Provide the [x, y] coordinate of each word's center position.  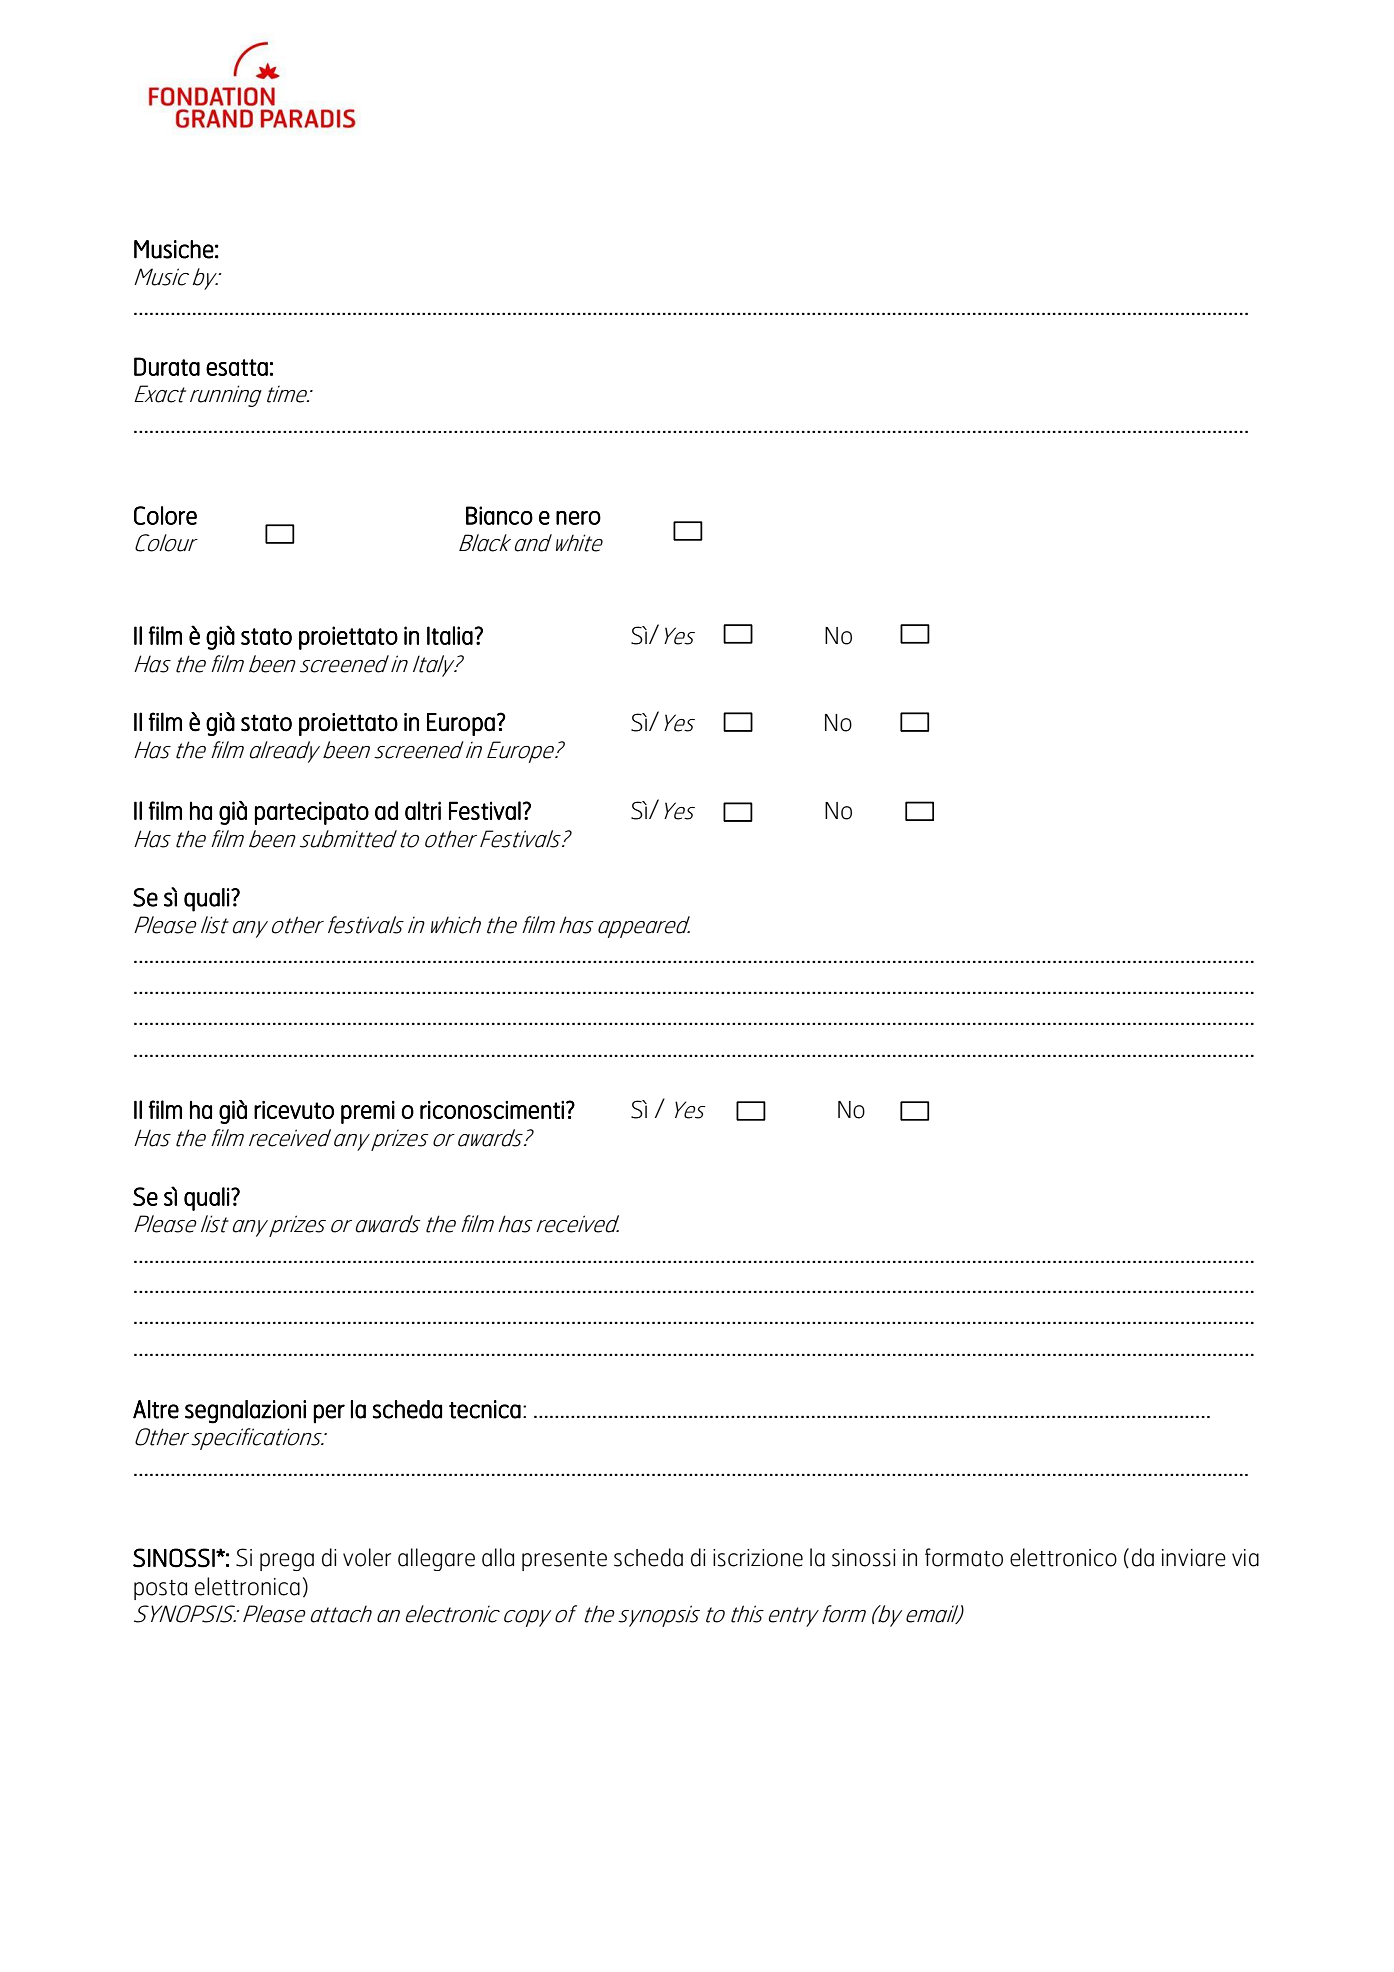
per [329, 1414]
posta [160, 1590]
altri [423, 810]
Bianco [499, 515]
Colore [165, 515]
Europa [461, 724]
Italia [450, 635]
